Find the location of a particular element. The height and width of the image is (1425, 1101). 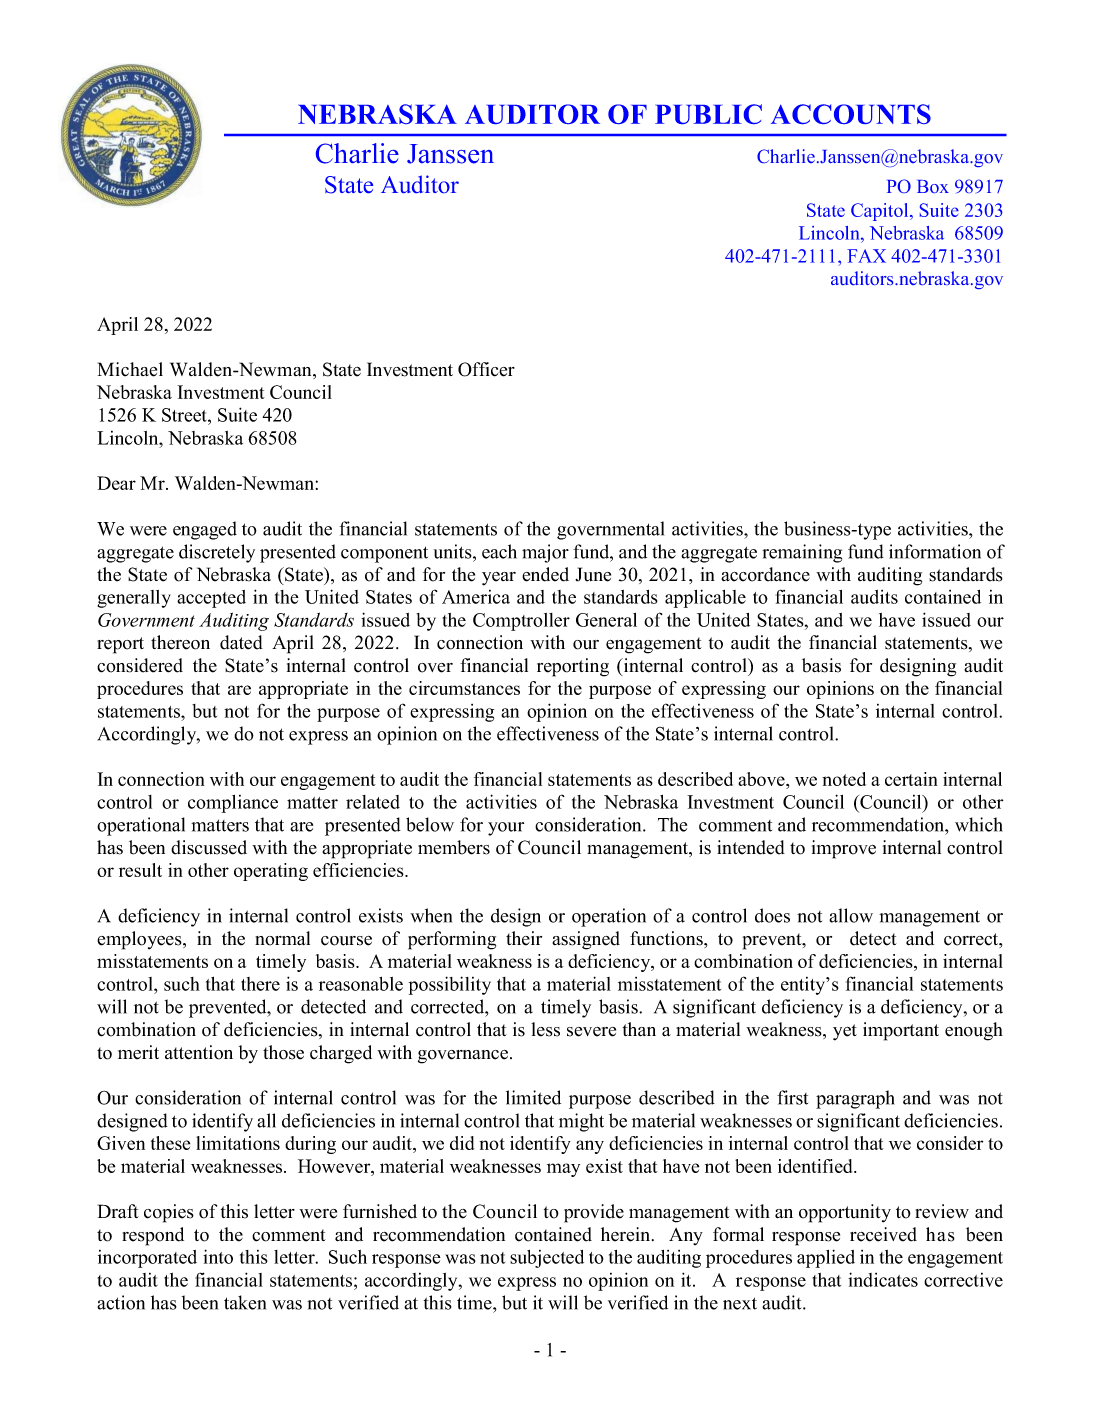

Michael is located at coordinates (130, 369).
